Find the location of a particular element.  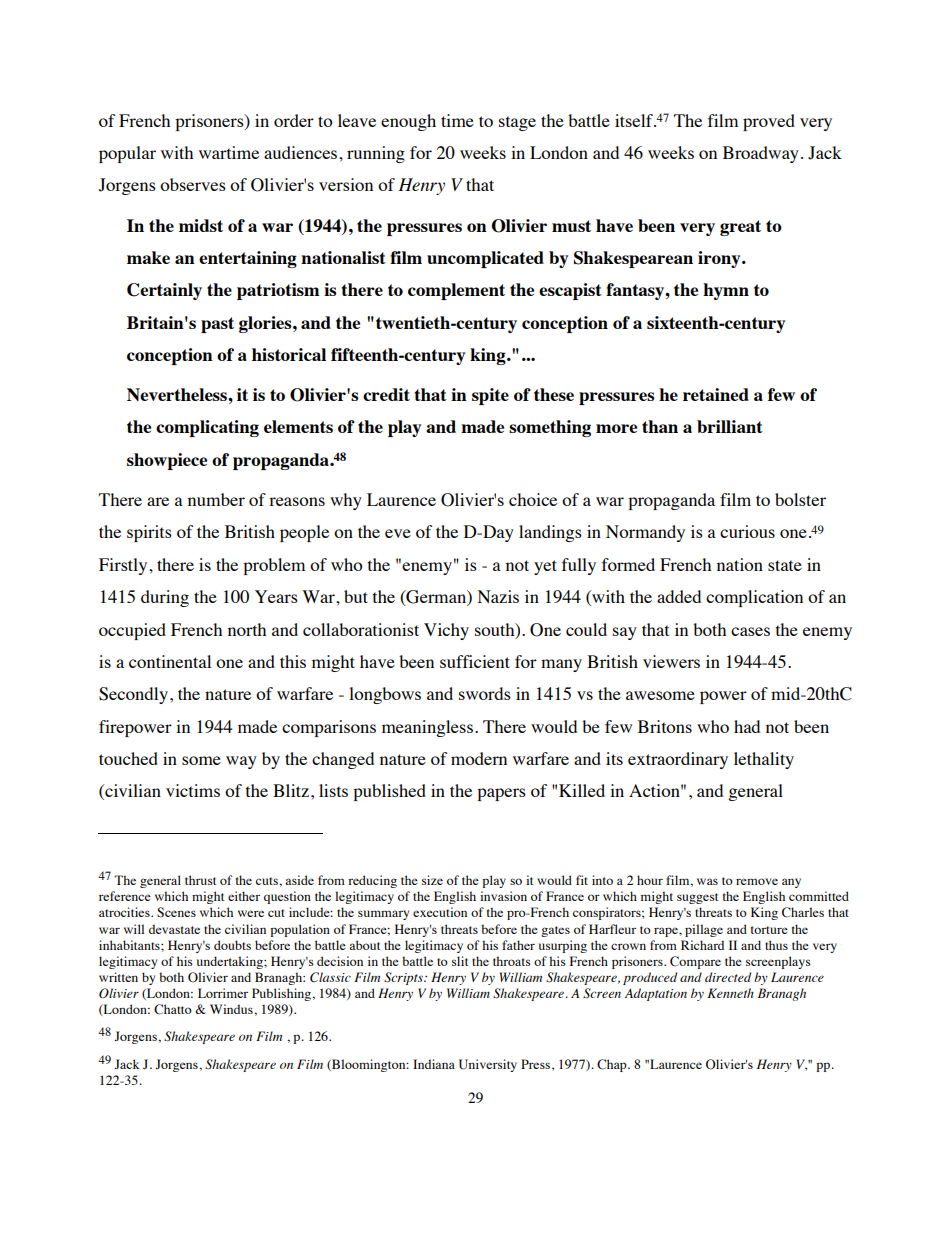

complicating is located at coordinates (207, 428).
